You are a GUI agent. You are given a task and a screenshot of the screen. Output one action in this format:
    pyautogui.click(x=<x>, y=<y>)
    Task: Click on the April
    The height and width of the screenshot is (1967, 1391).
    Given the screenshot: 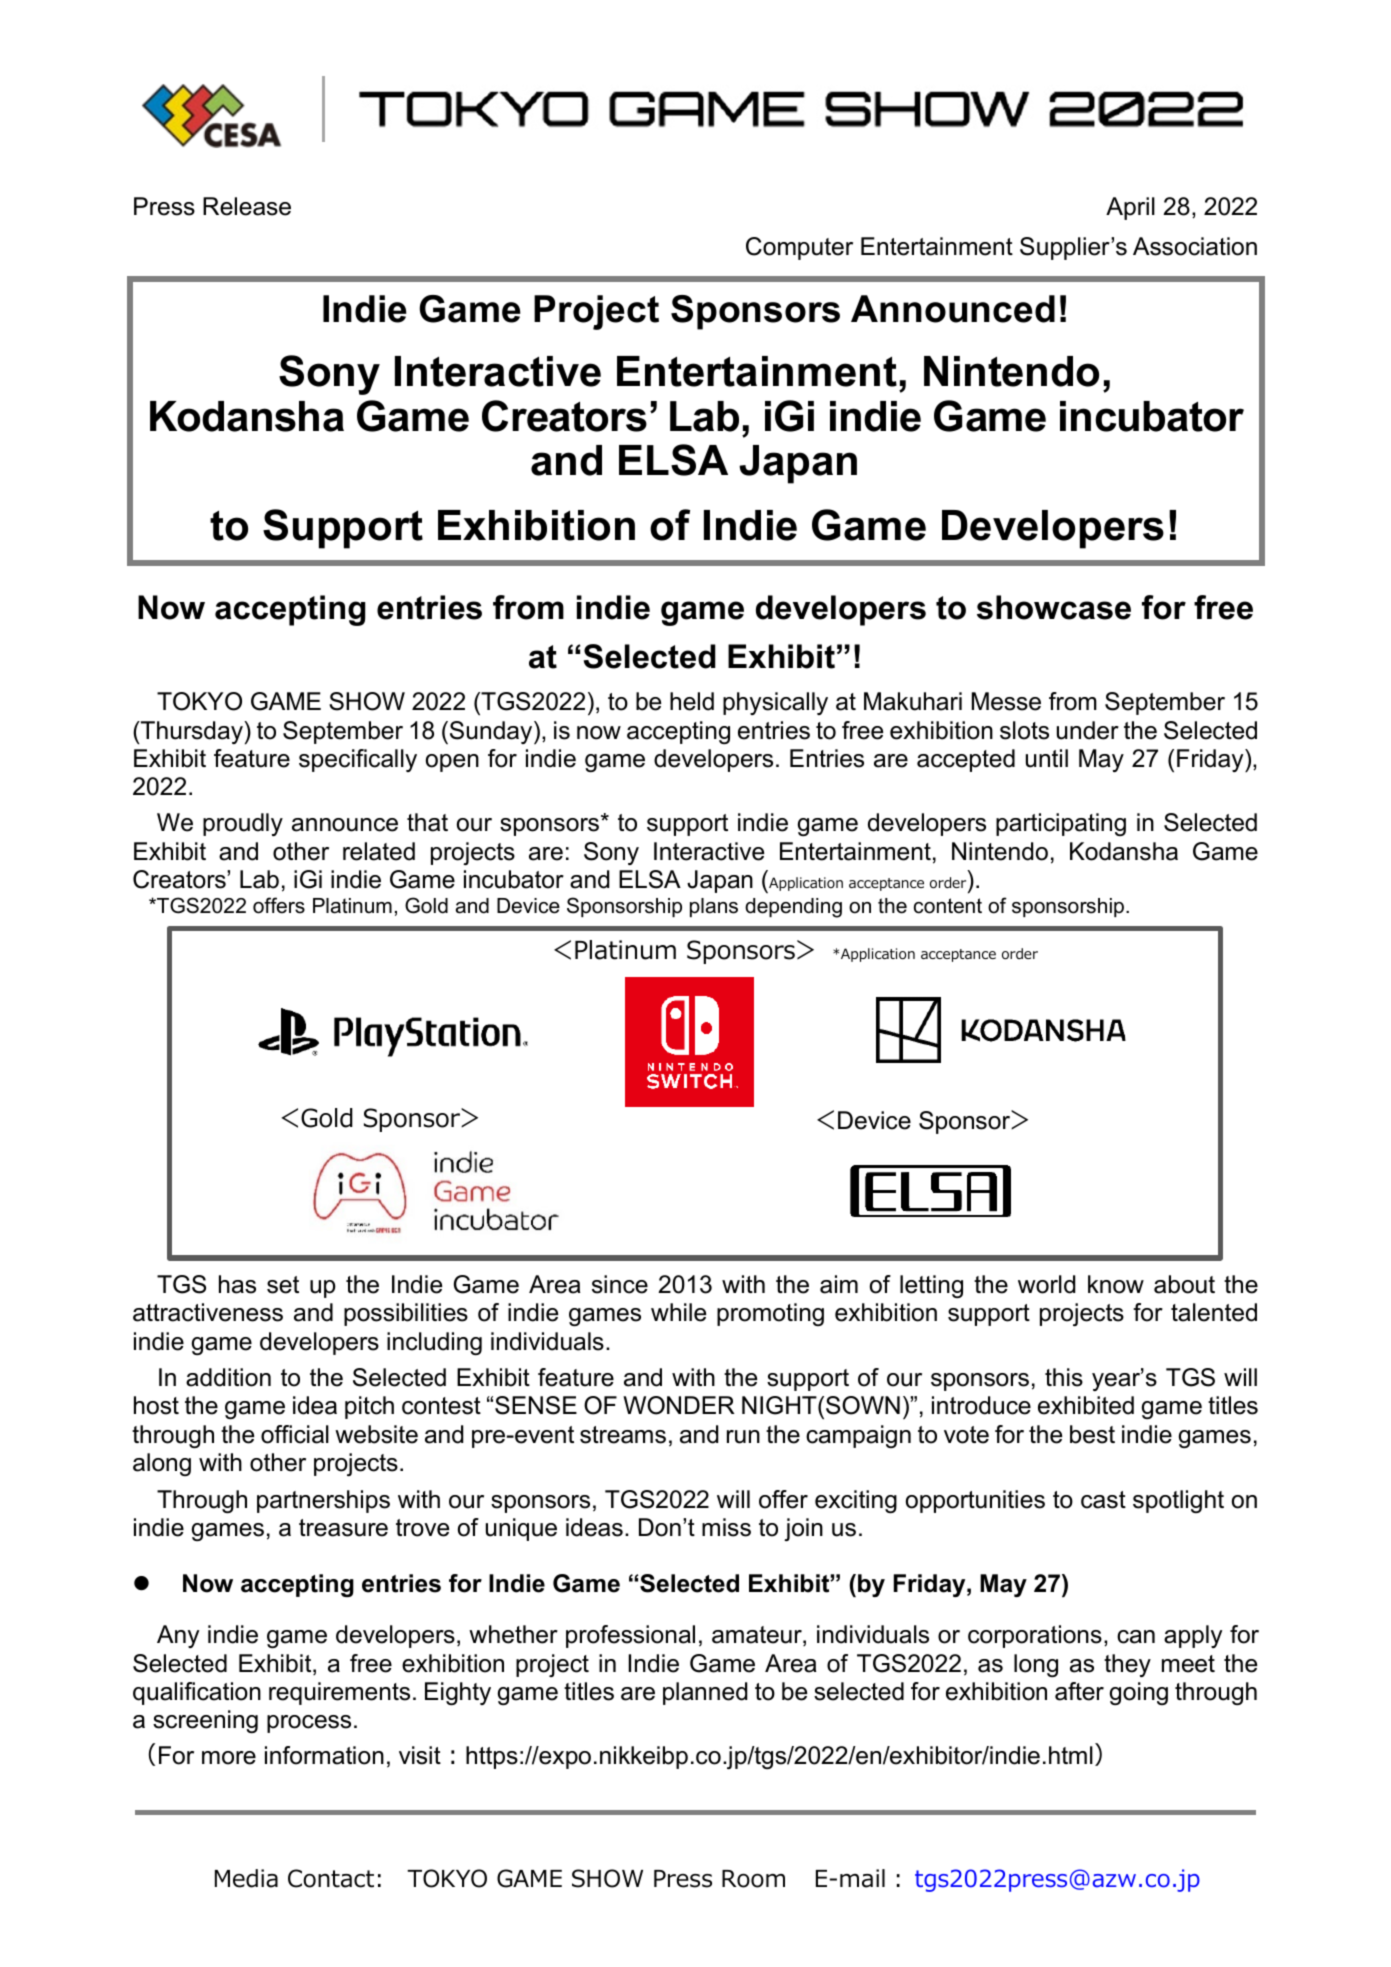 What is the action you would take?
    pyautogui.click(x=1130, y=208)
